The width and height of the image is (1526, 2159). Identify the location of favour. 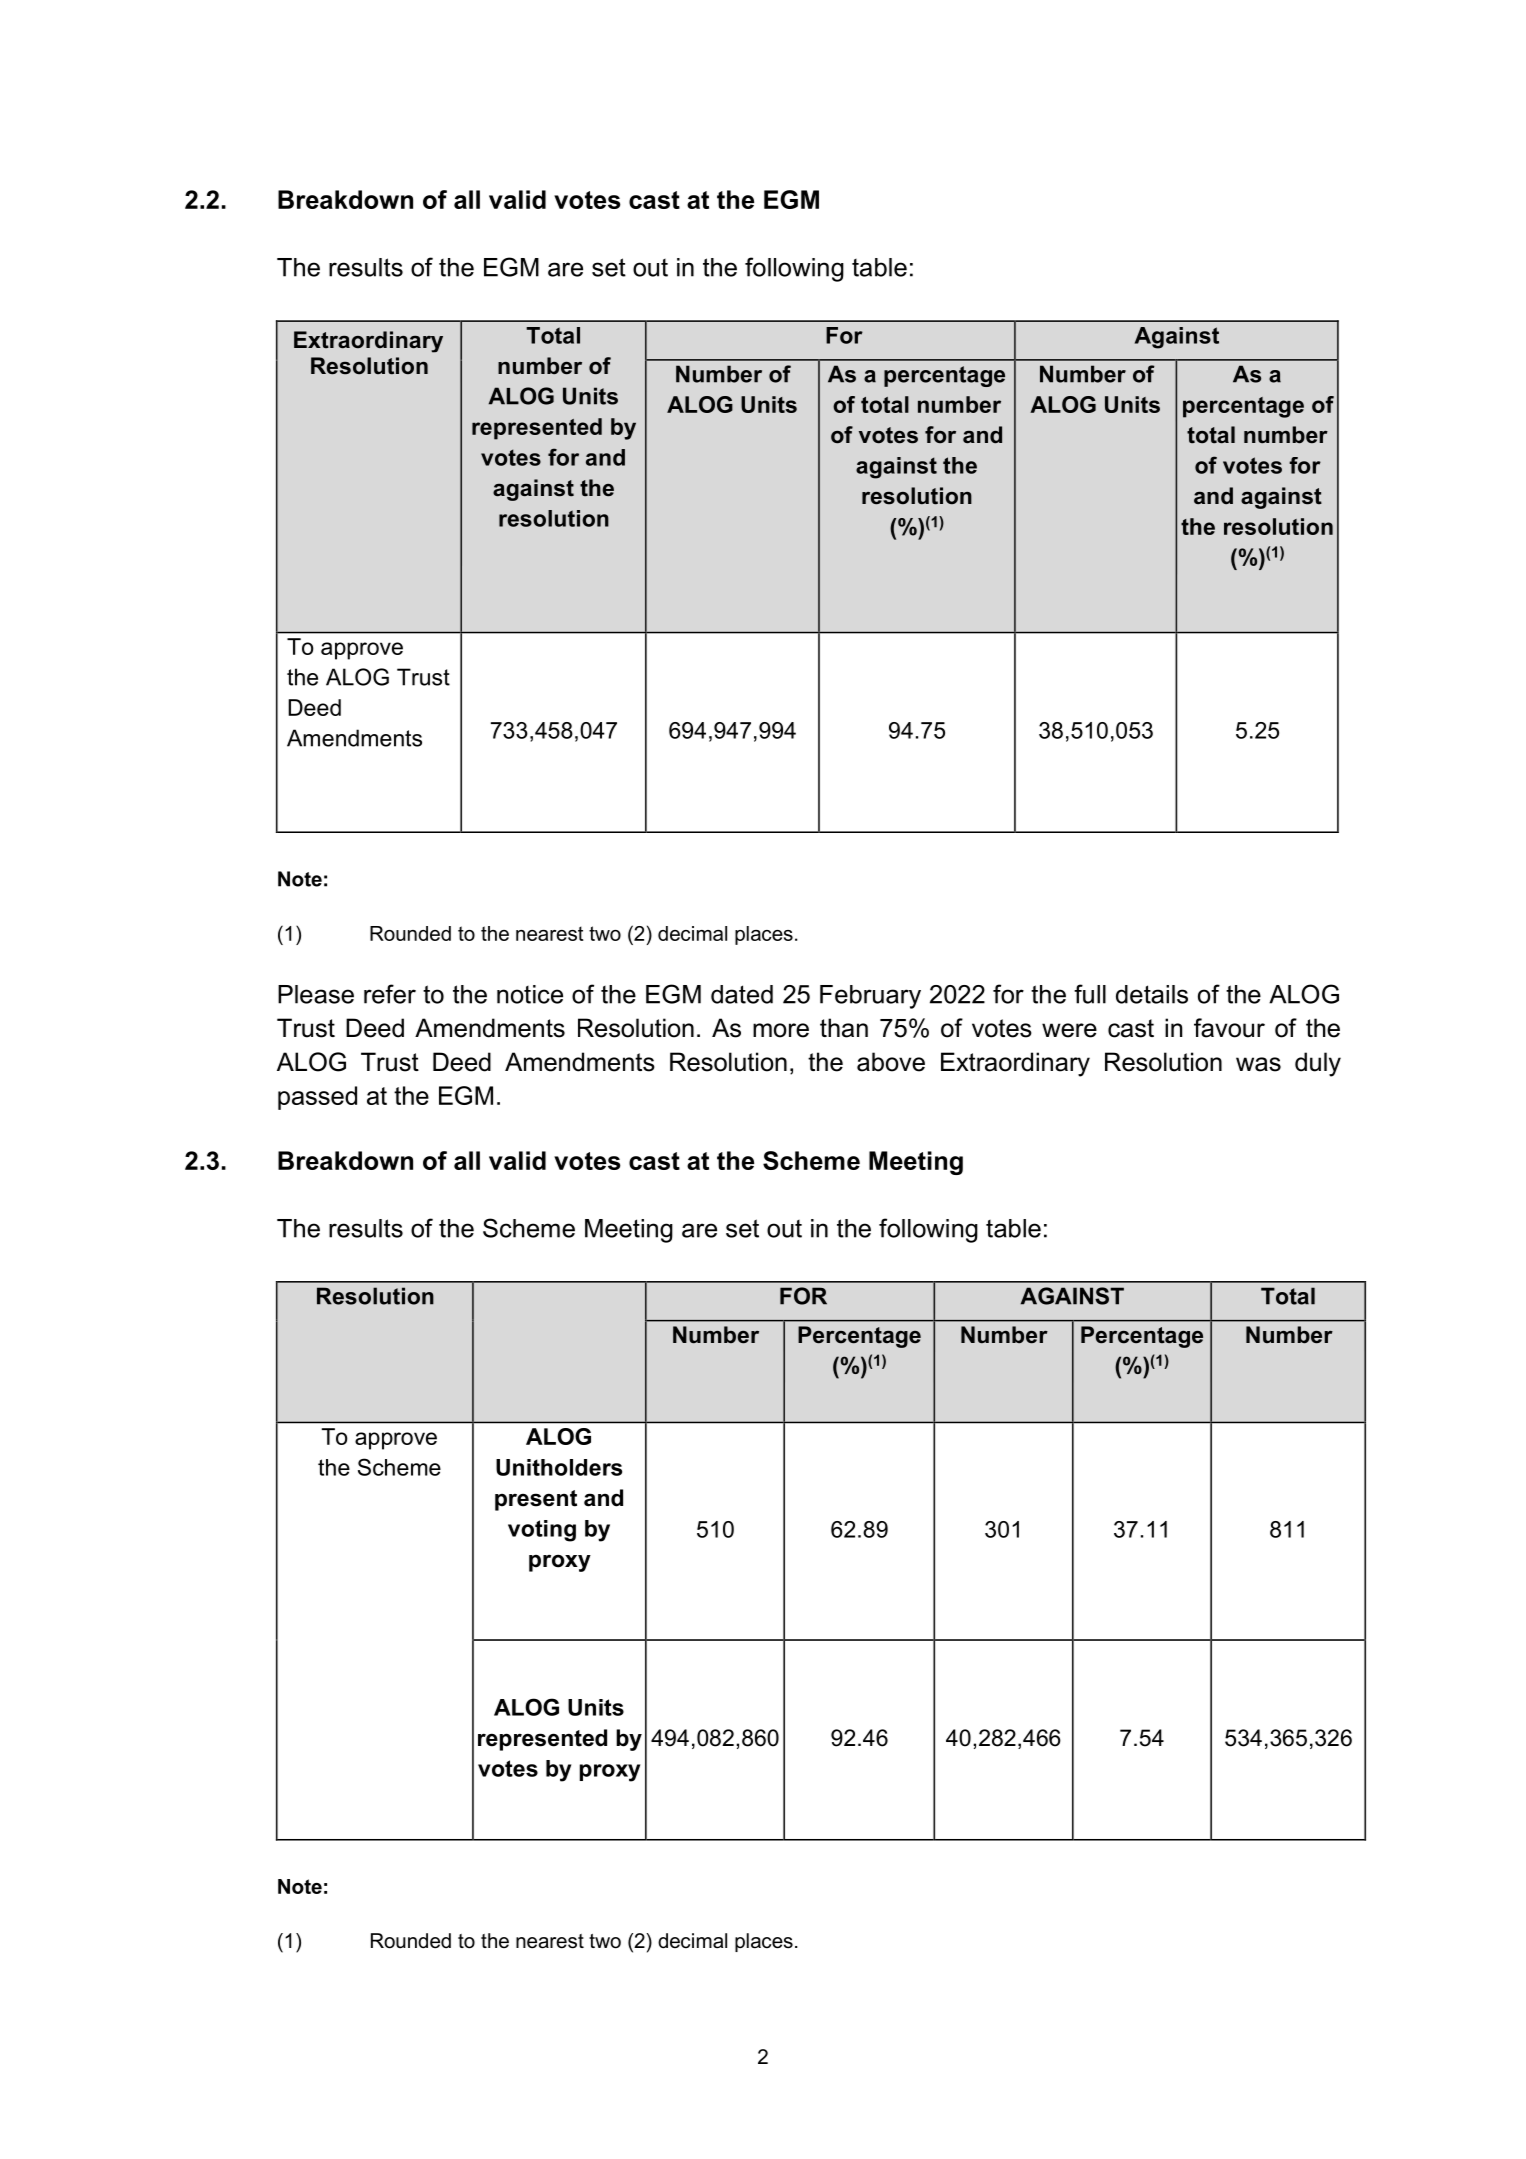
(1229, 1028).
